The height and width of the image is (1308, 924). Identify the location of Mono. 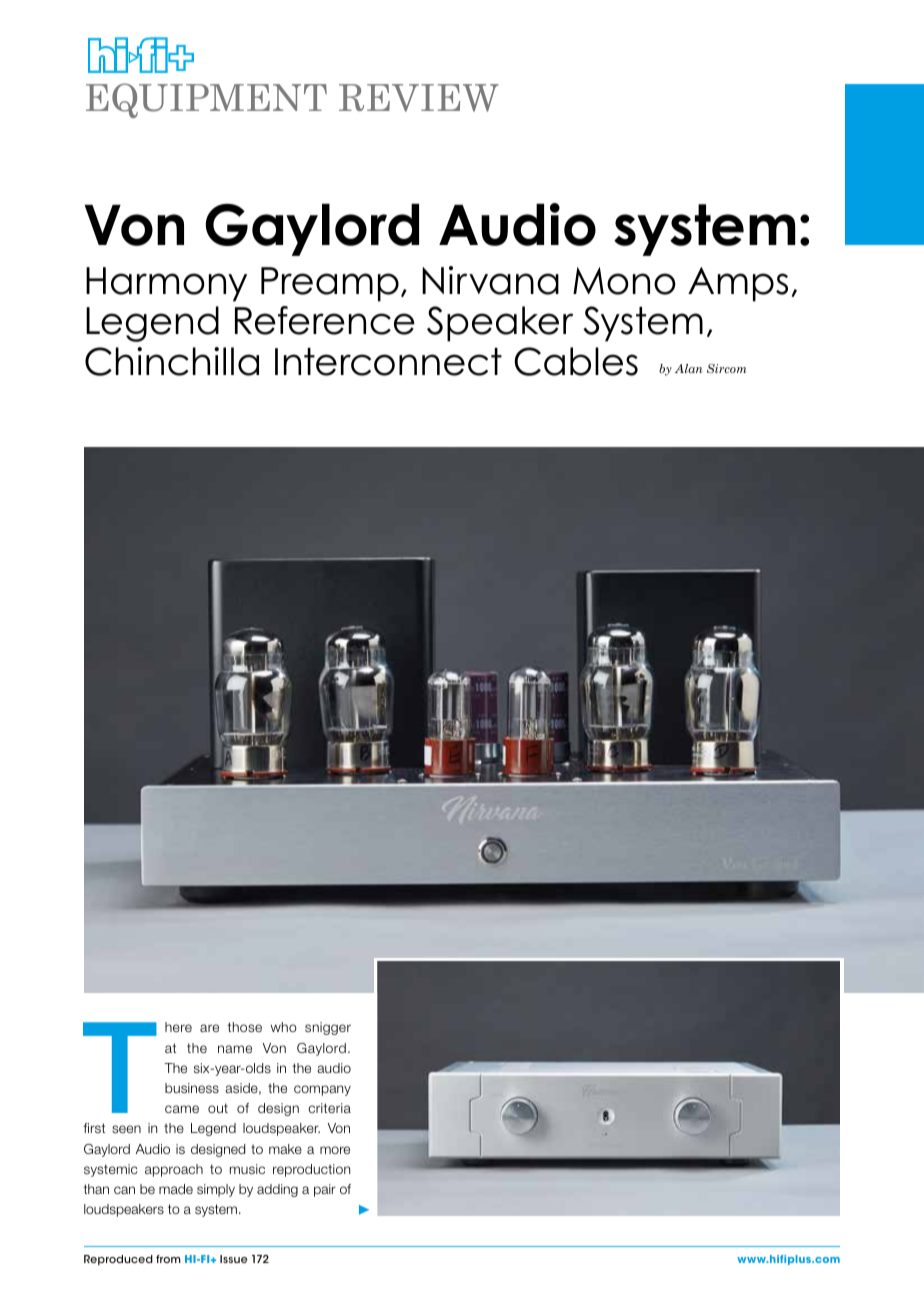
(624, 281).
